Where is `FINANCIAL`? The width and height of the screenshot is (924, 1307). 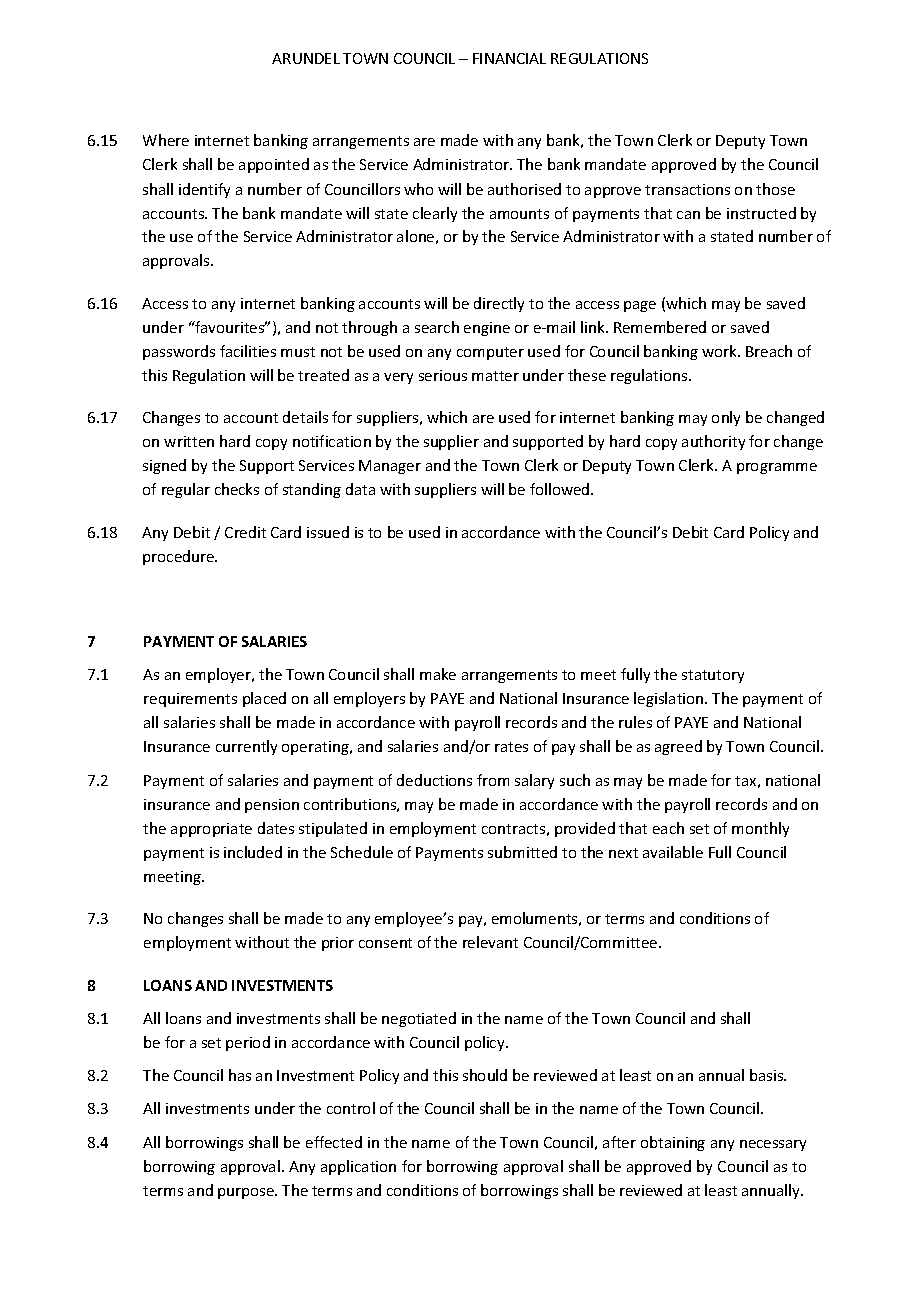
FINANCIAL is located at coordinates (509, 58).
